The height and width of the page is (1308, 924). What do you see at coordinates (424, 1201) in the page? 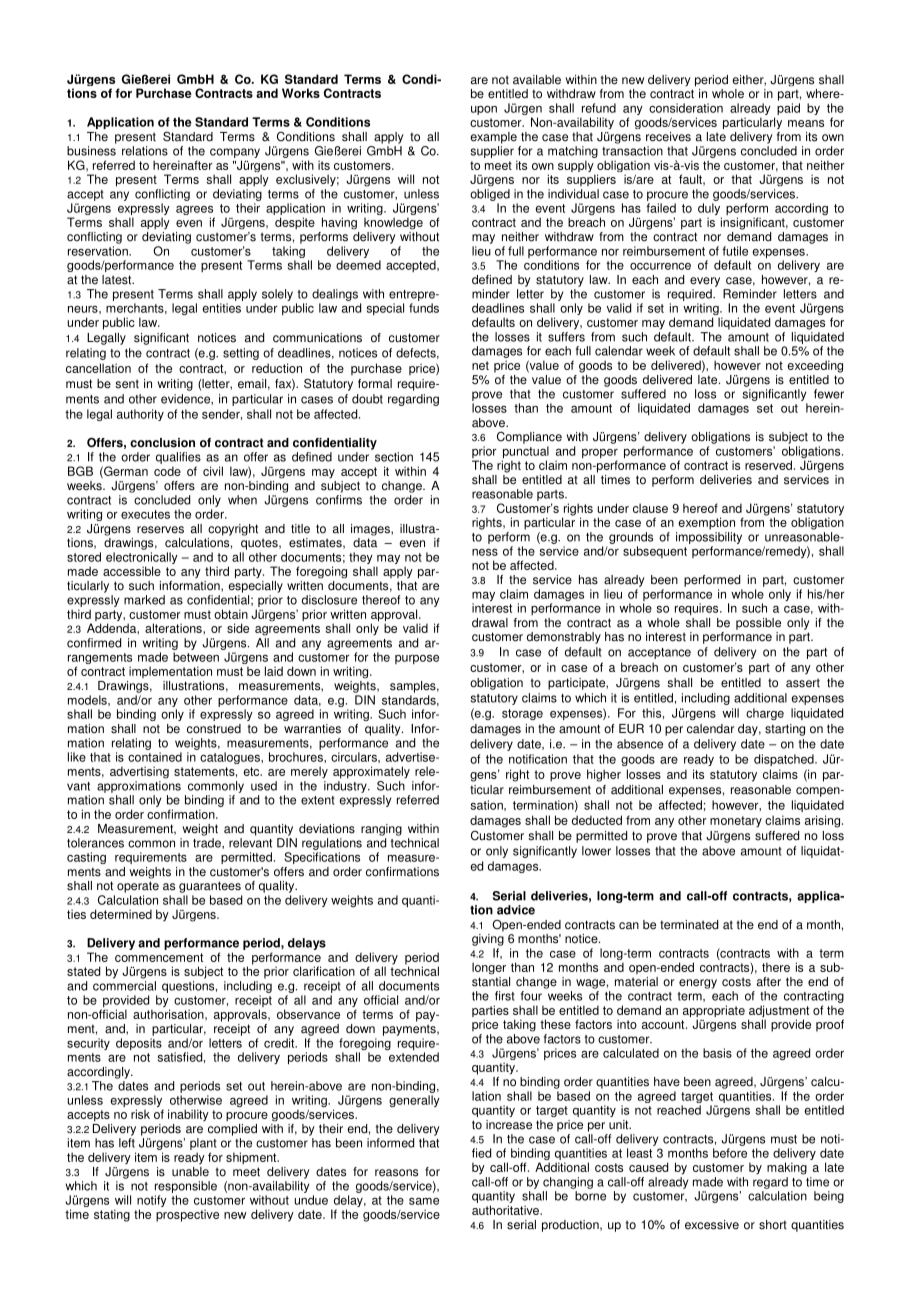
I see `same` at bounding box center [424, 1201].
